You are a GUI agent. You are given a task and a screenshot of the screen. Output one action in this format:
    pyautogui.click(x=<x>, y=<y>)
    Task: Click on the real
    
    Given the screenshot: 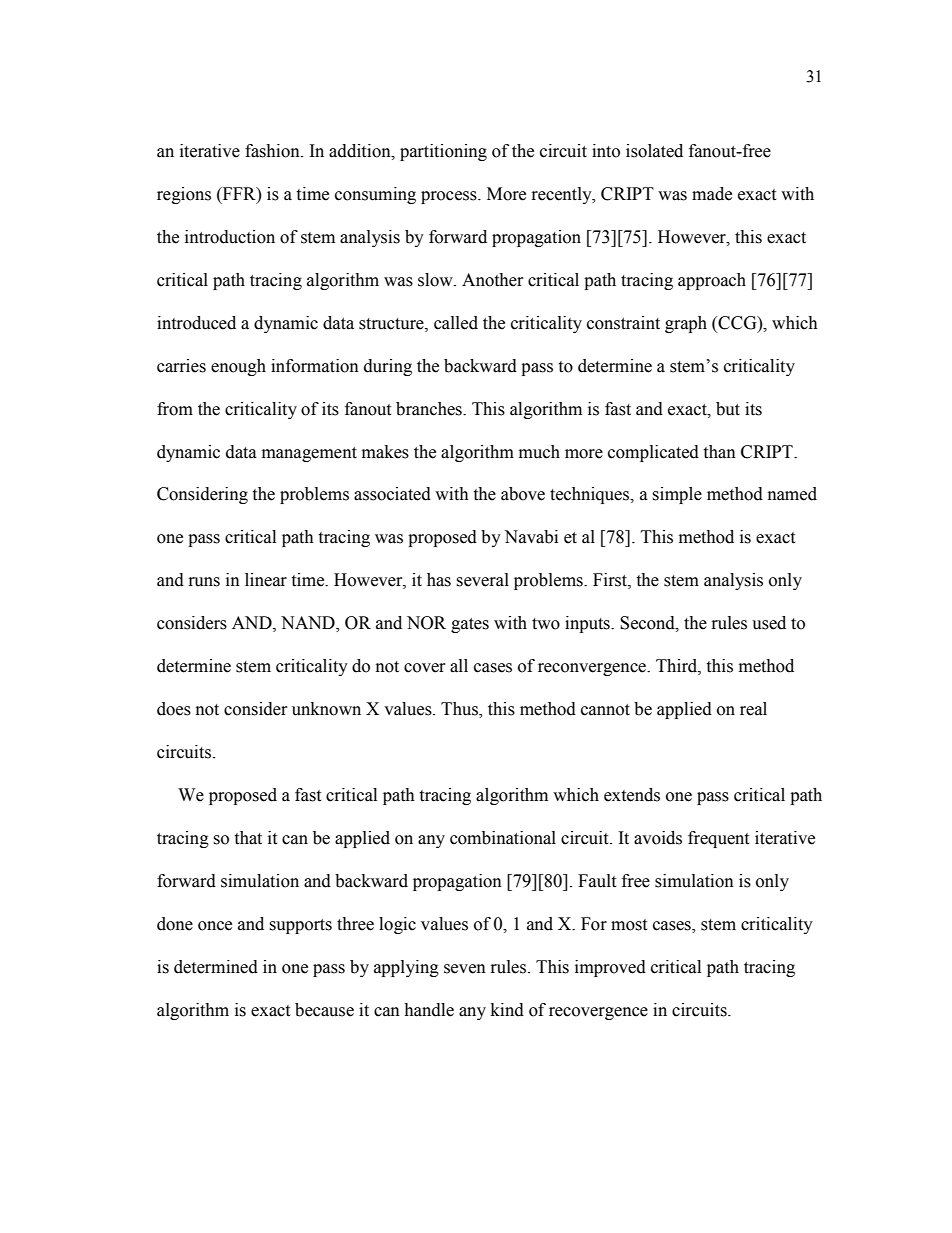 What is the action you would take?
    pyautogui.click(x=753, y=709)
